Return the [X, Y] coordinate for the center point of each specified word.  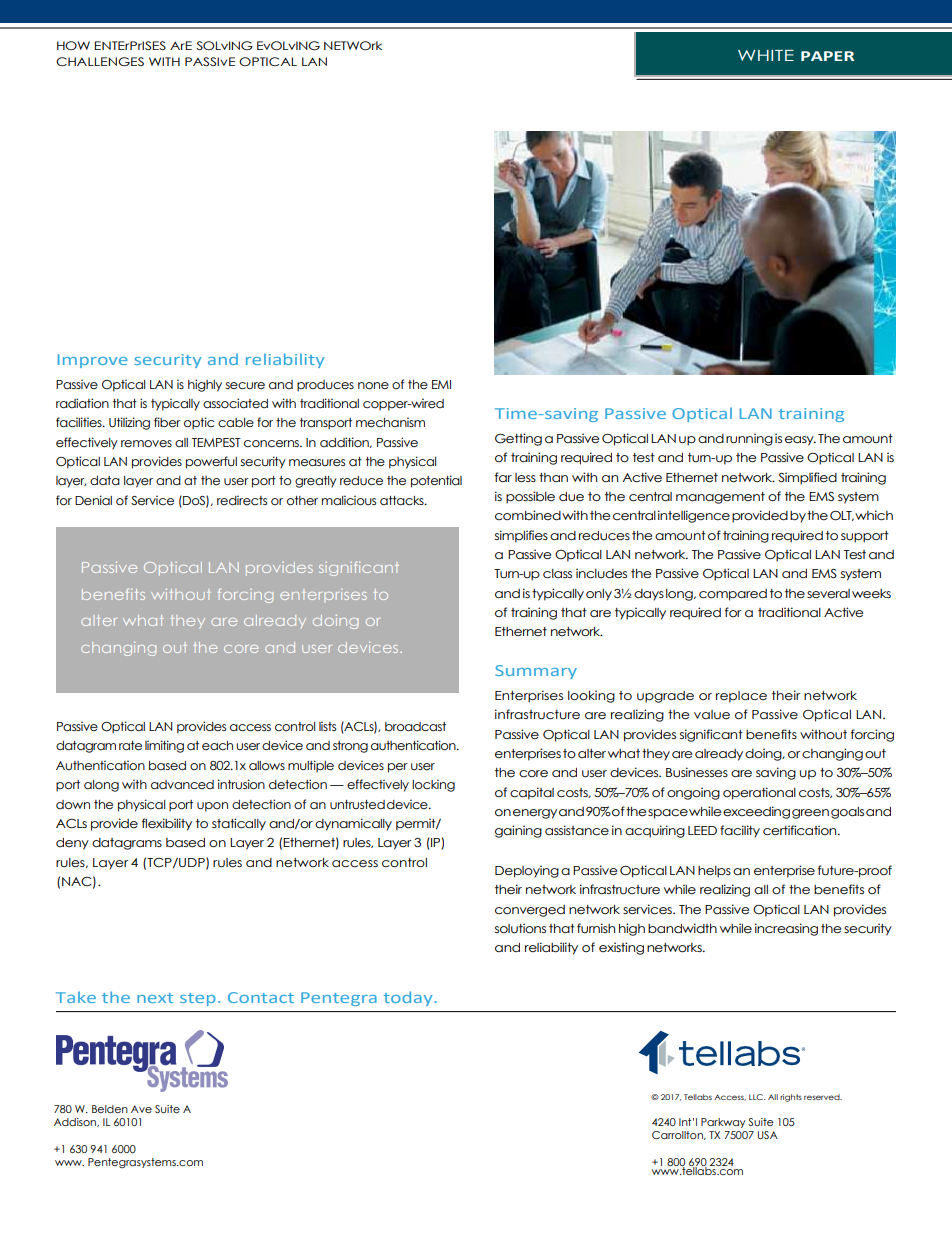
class [557, 574]
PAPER [827, 56]
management [720, 498]
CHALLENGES [100, 62]
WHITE [766, 55]
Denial [93, 500]
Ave [141, 1109]
